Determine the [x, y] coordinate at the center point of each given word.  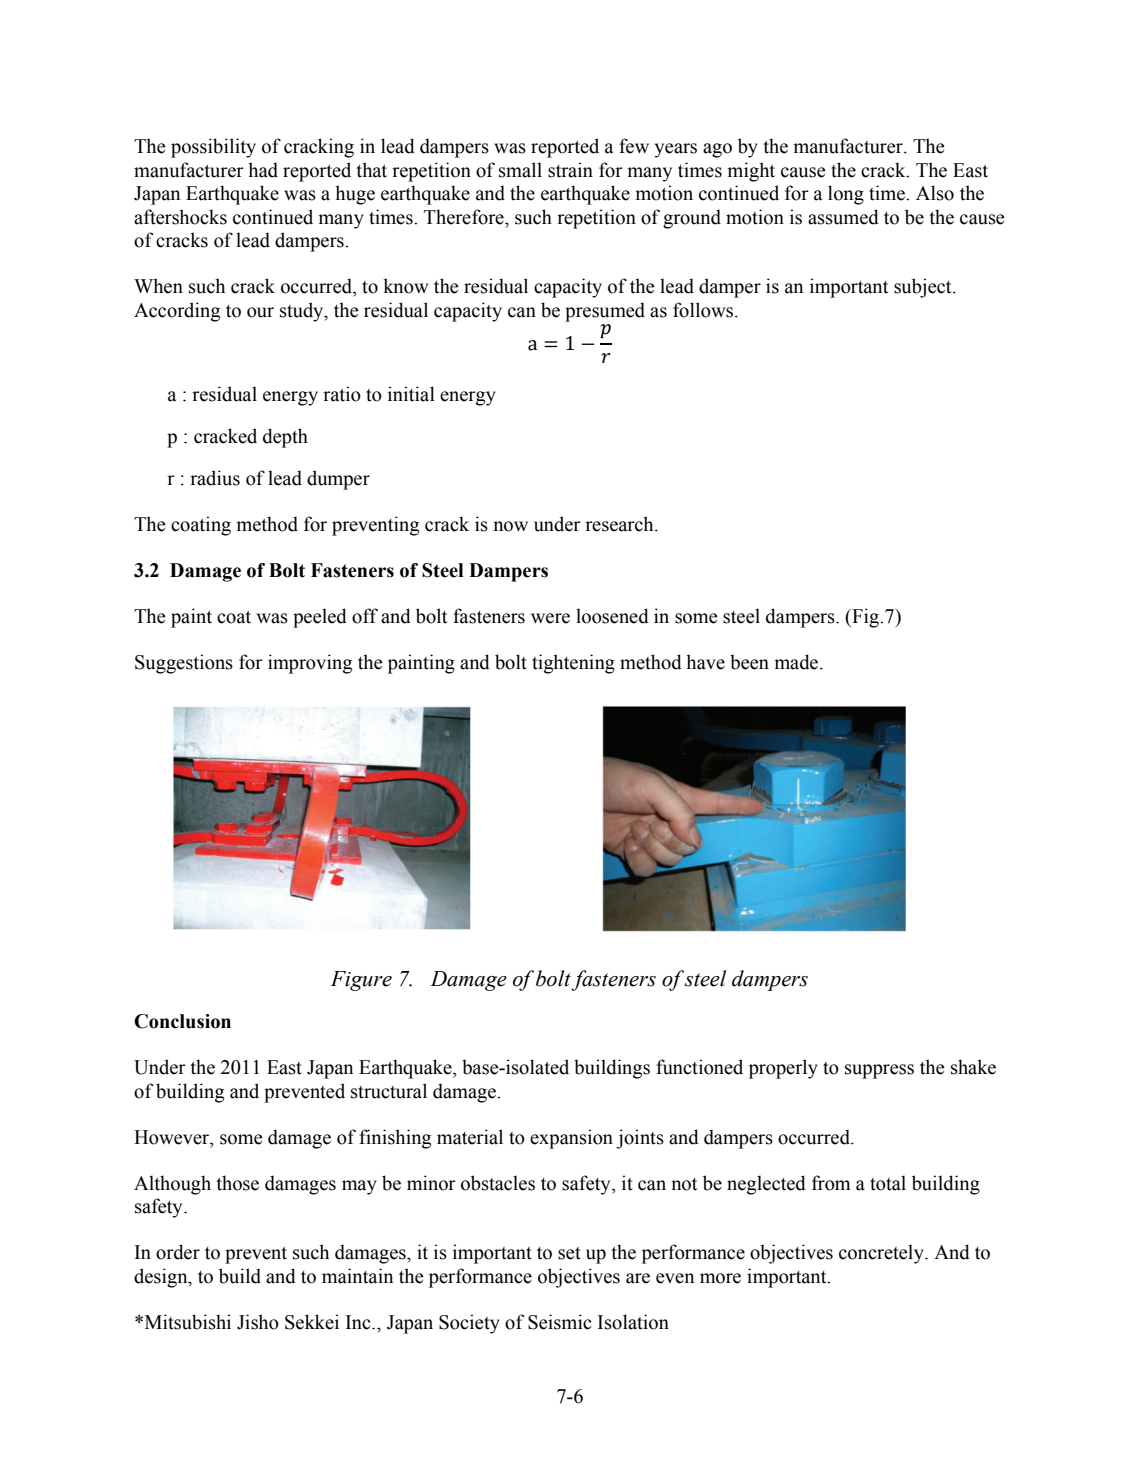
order [178, 1252]
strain [570, 170]
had [263, 170]
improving [310, 664]
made [798, 662]
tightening [573, 664]
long [846, 195]
